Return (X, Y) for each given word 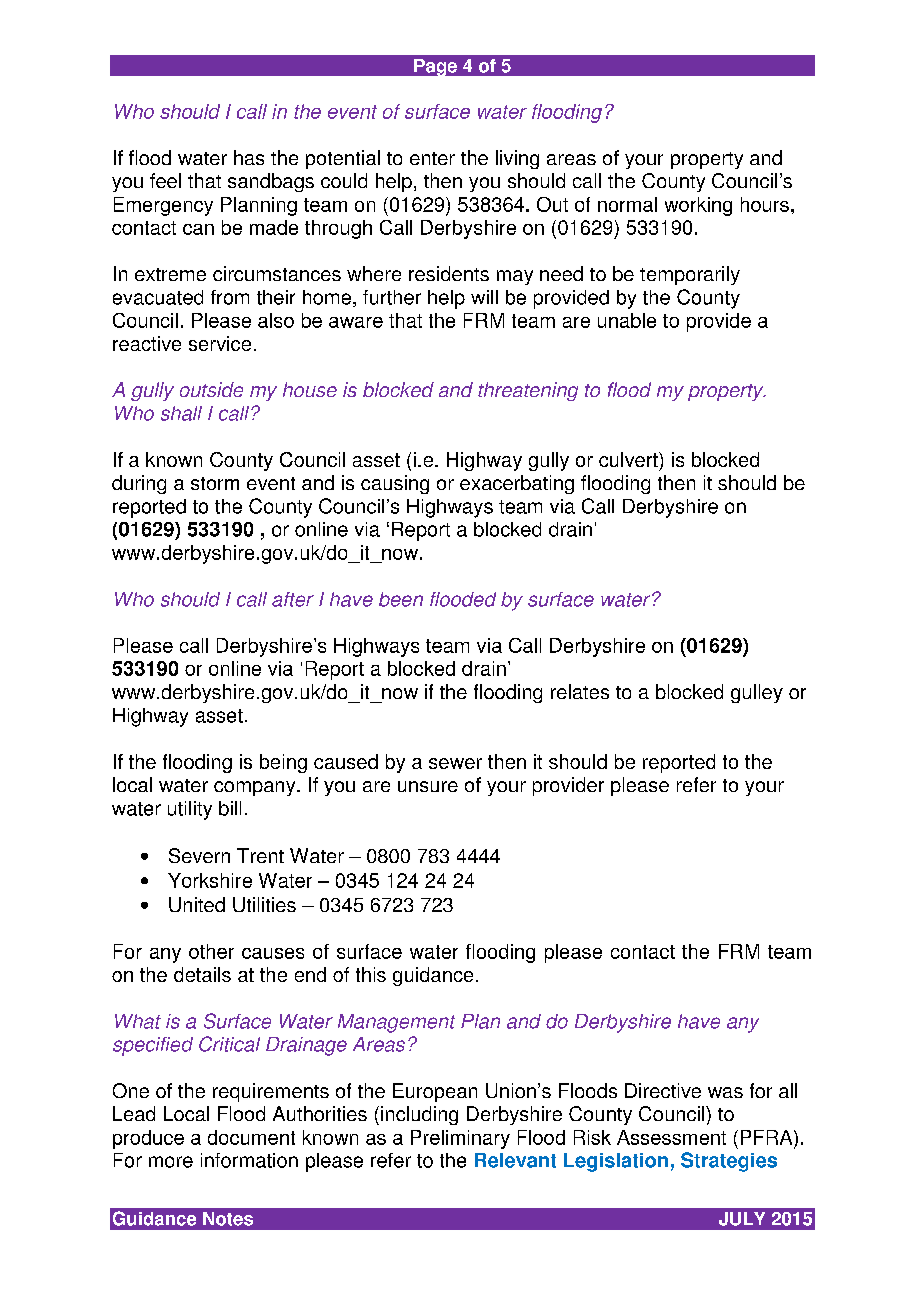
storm (215, 483)
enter (432, 158)
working (698, 206)
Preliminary (460, 1139)
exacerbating (517, 484)
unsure (428, 786)
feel (165, 180)
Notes (228, 1219)
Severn (199, 855)
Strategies (729, 1162)
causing (395, 484)
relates (580, 691)
